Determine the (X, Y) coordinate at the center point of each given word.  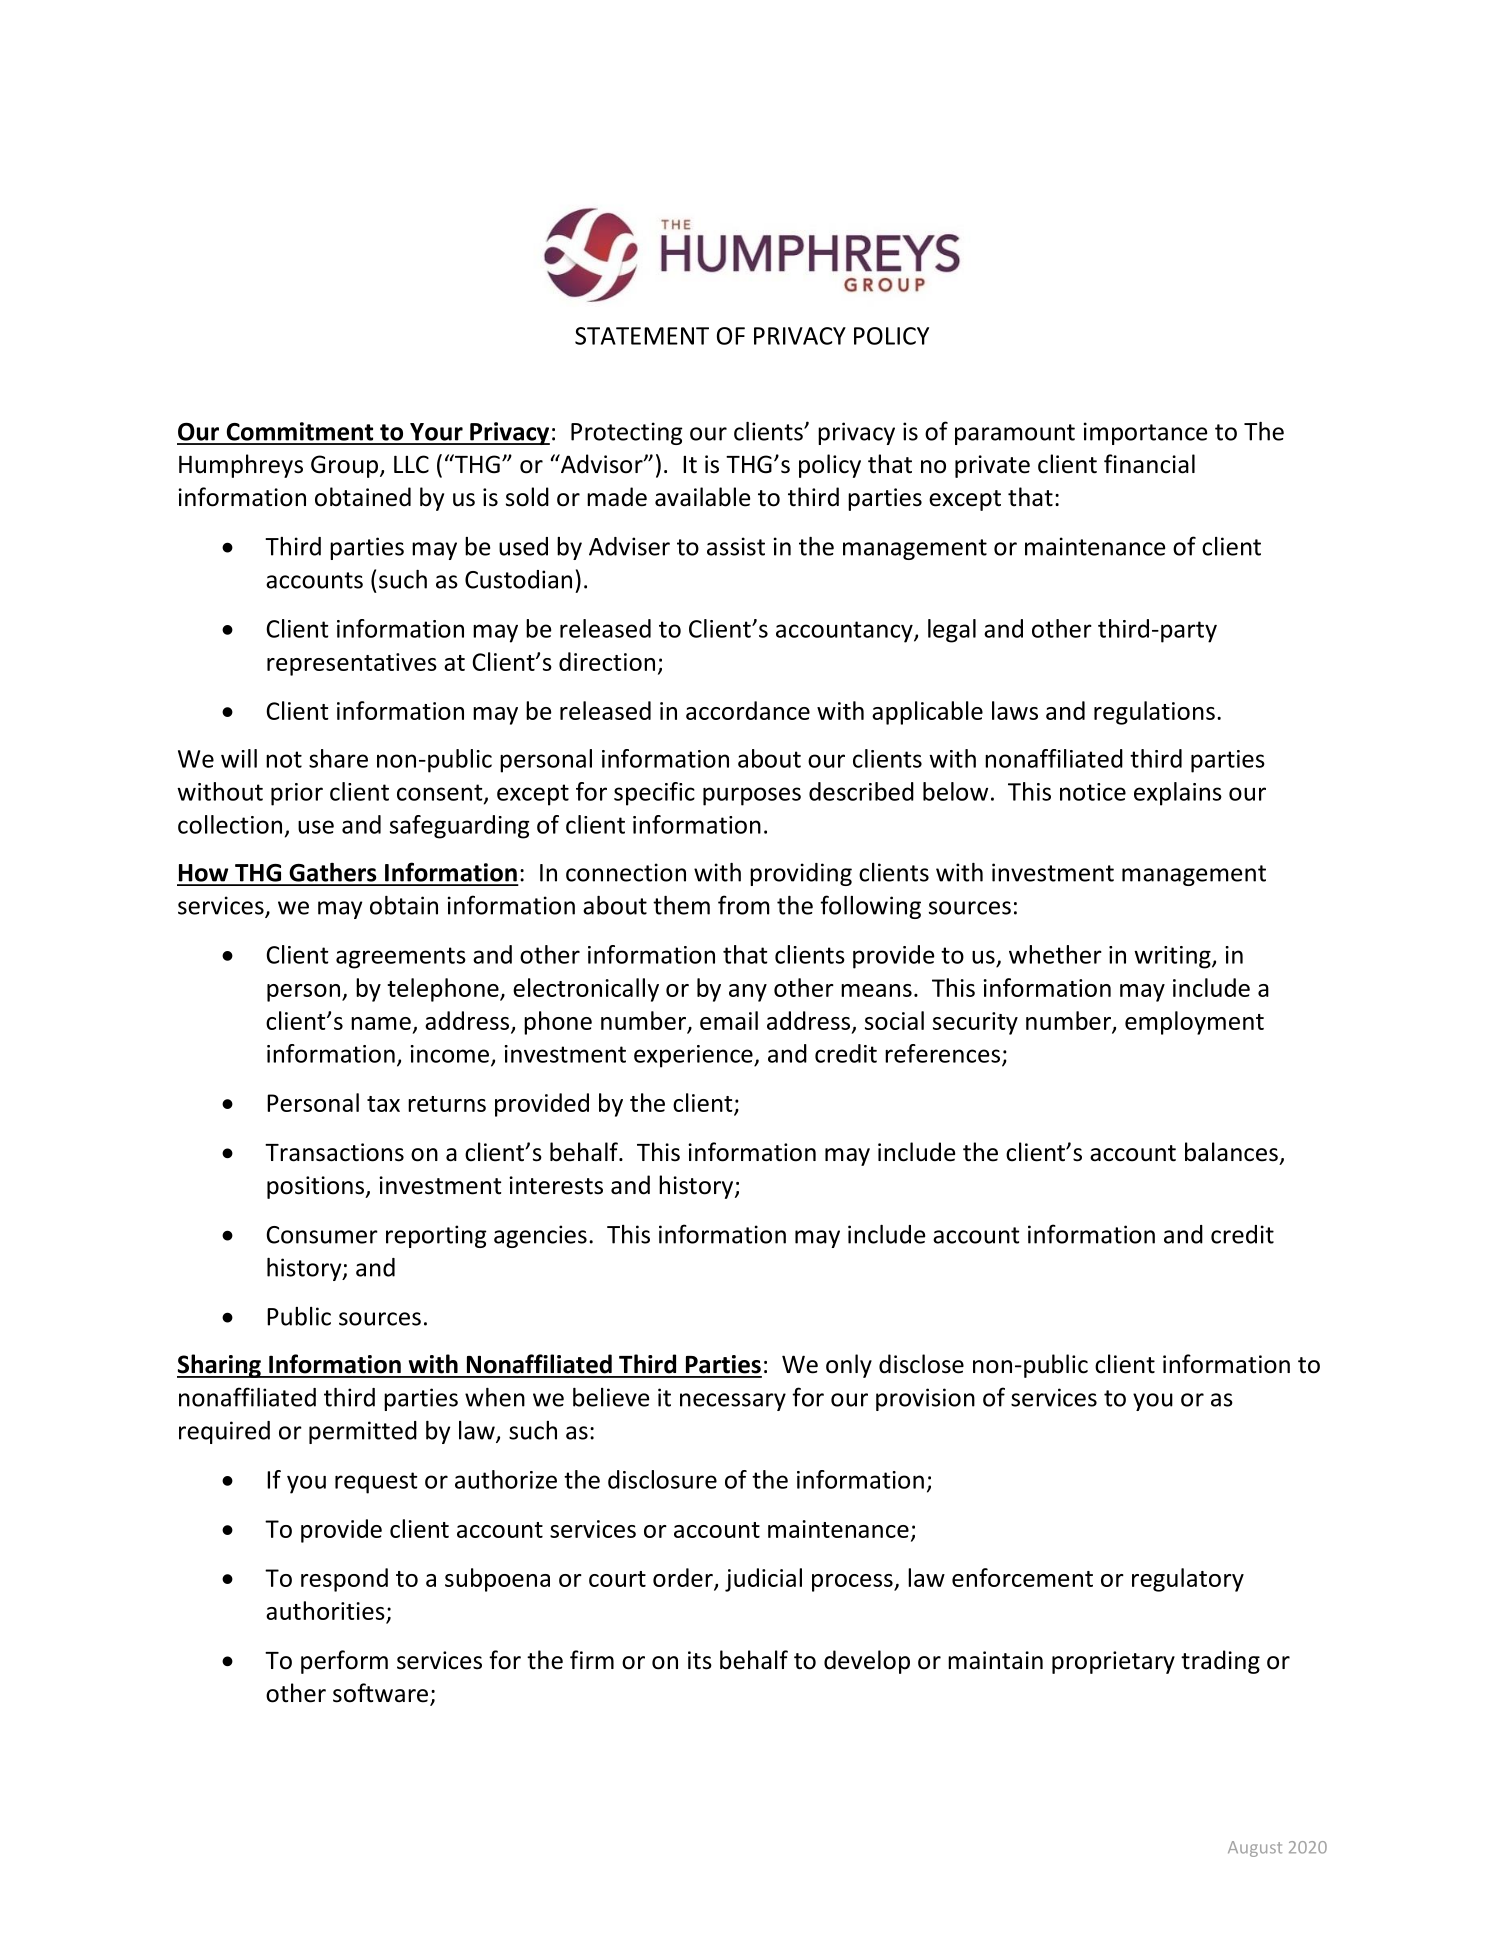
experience (694, 1056)
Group (346, 466)
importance (1145, 433)
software (380, 1693)
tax (383, 1104)
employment (1194, 1023)
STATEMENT (642, 336)
